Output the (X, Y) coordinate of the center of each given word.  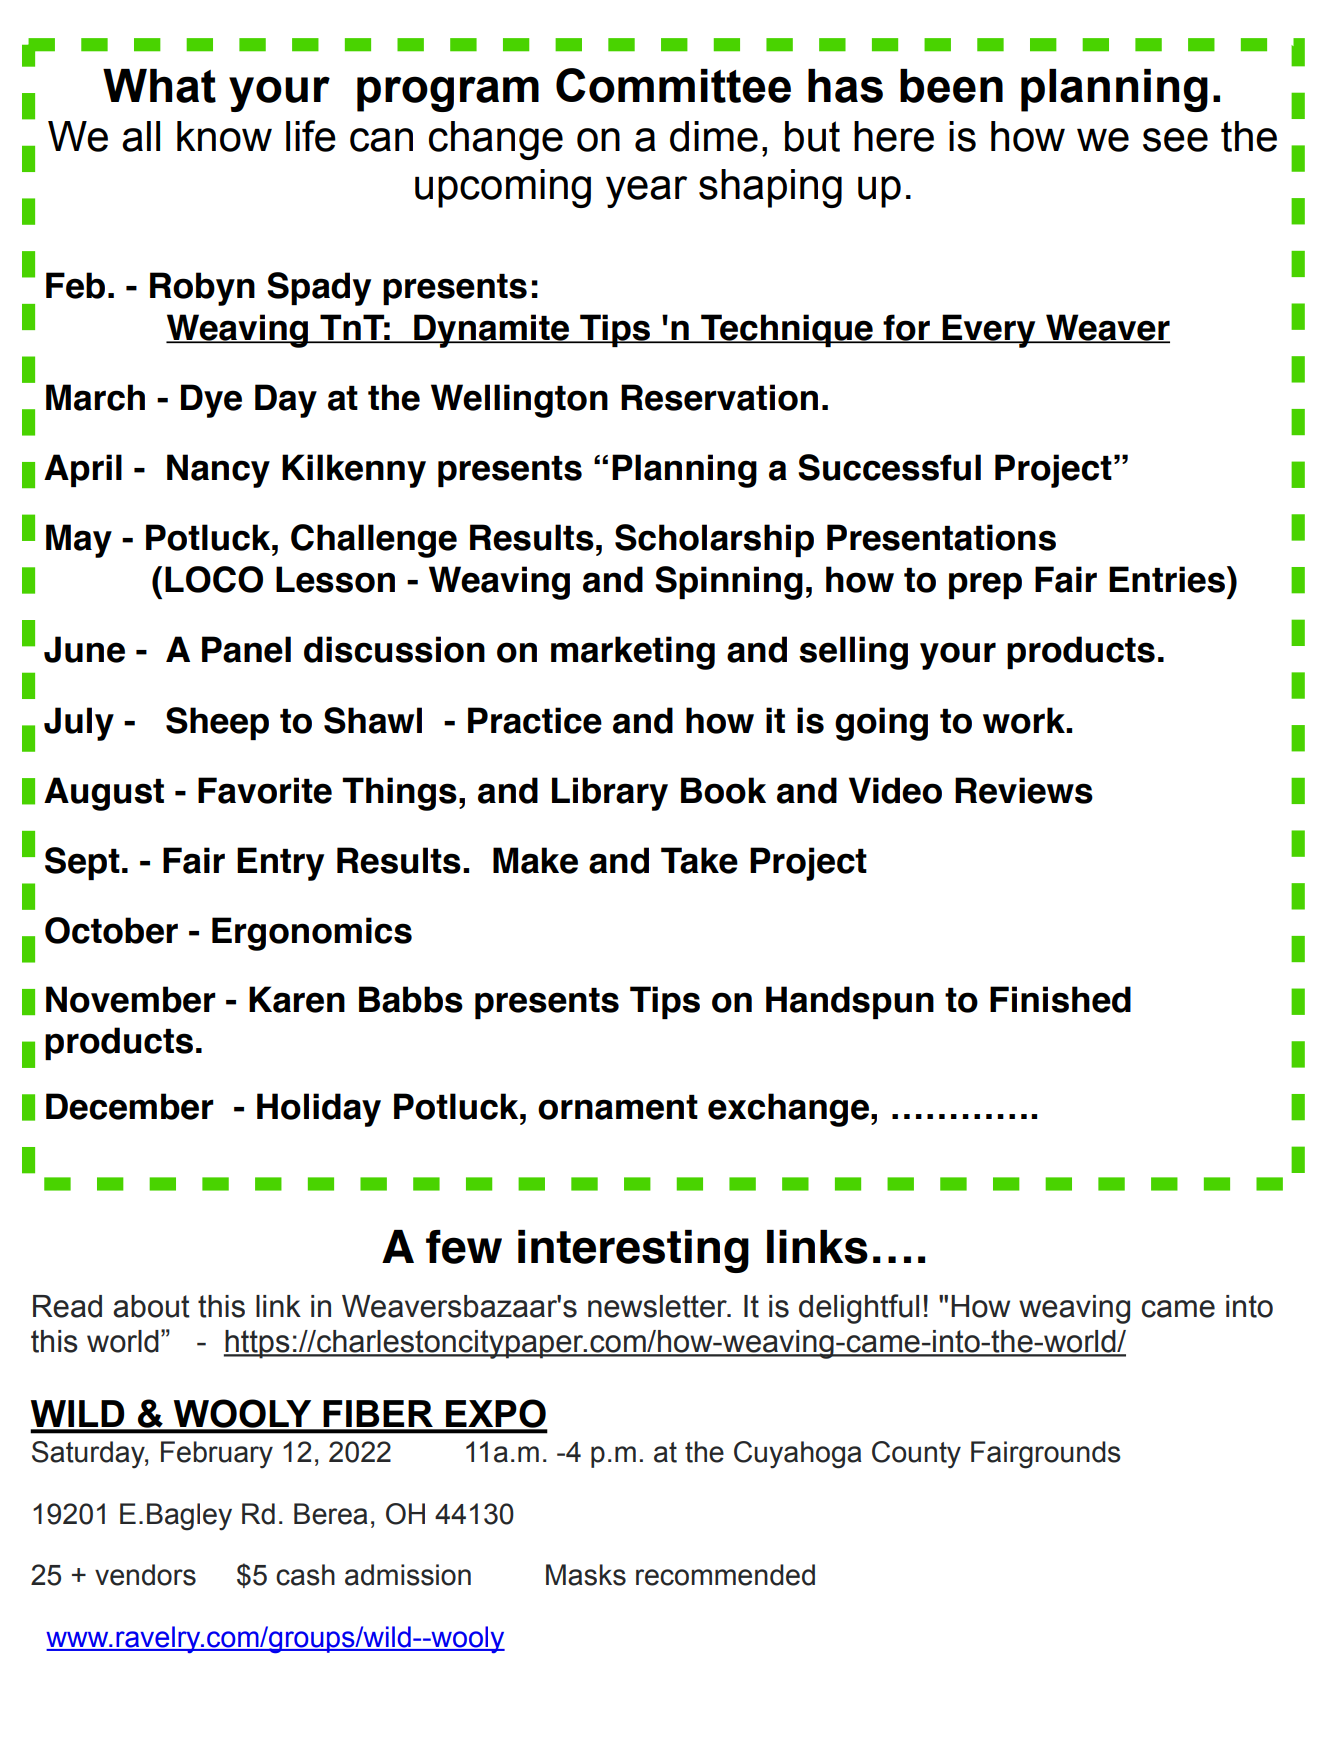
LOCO (214, 579)
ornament (618, 1107)
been (951, 86)
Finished (1060, 999)
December (130, 1106)
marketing (633, 653)
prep (985, 585)
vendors (145, 1575)
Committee (673, 85)
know (224, 136)
